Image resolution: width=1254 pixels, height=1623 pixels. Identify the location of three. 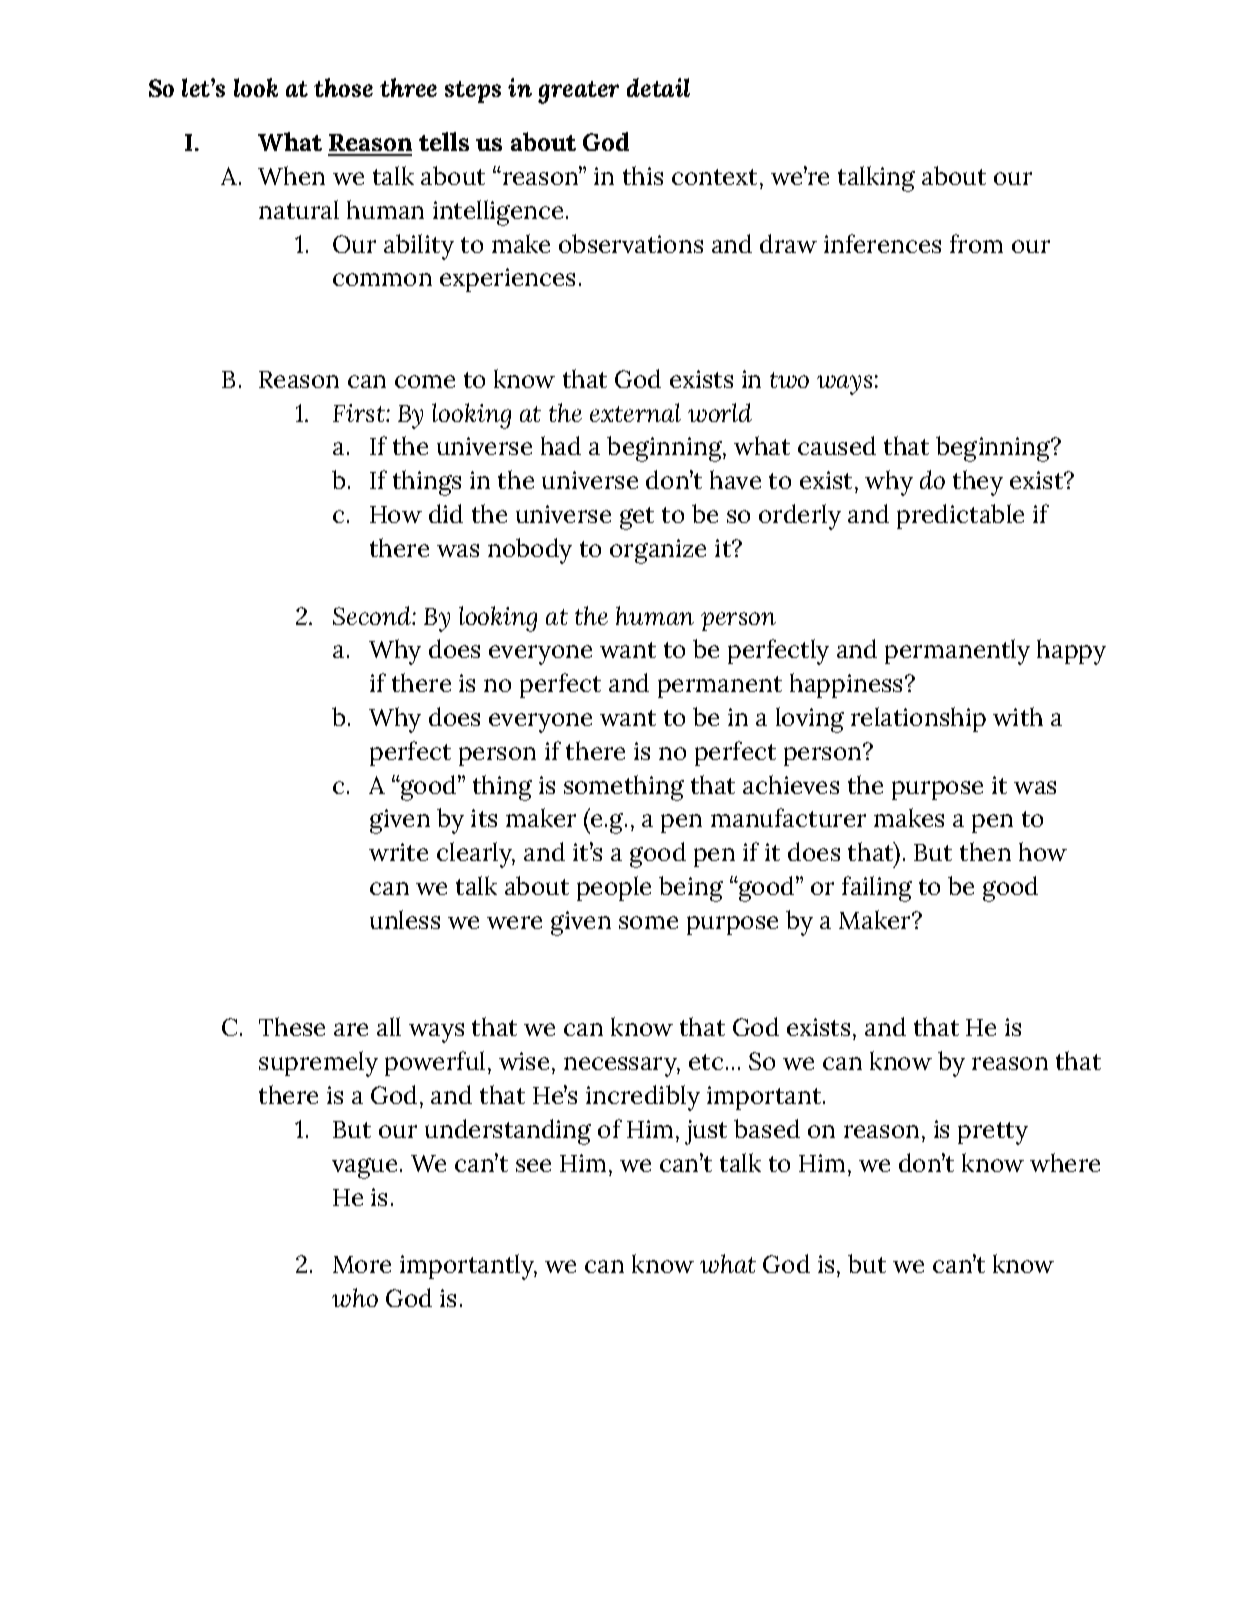
(408, 87).
